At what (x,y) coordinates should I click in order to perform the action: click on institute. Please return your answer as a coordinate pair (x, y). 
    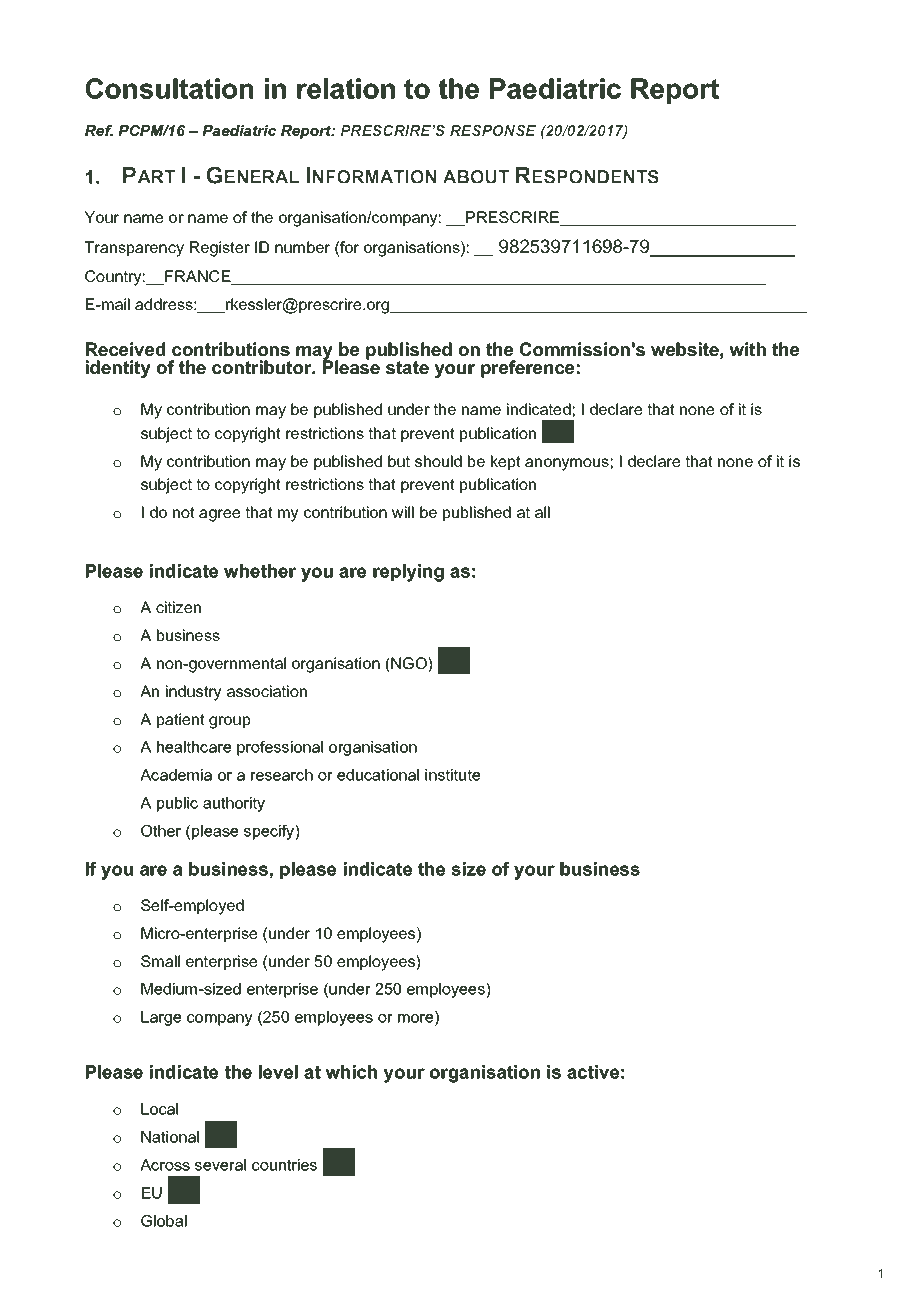
    Looking at the image, I should click on (452, 775).
